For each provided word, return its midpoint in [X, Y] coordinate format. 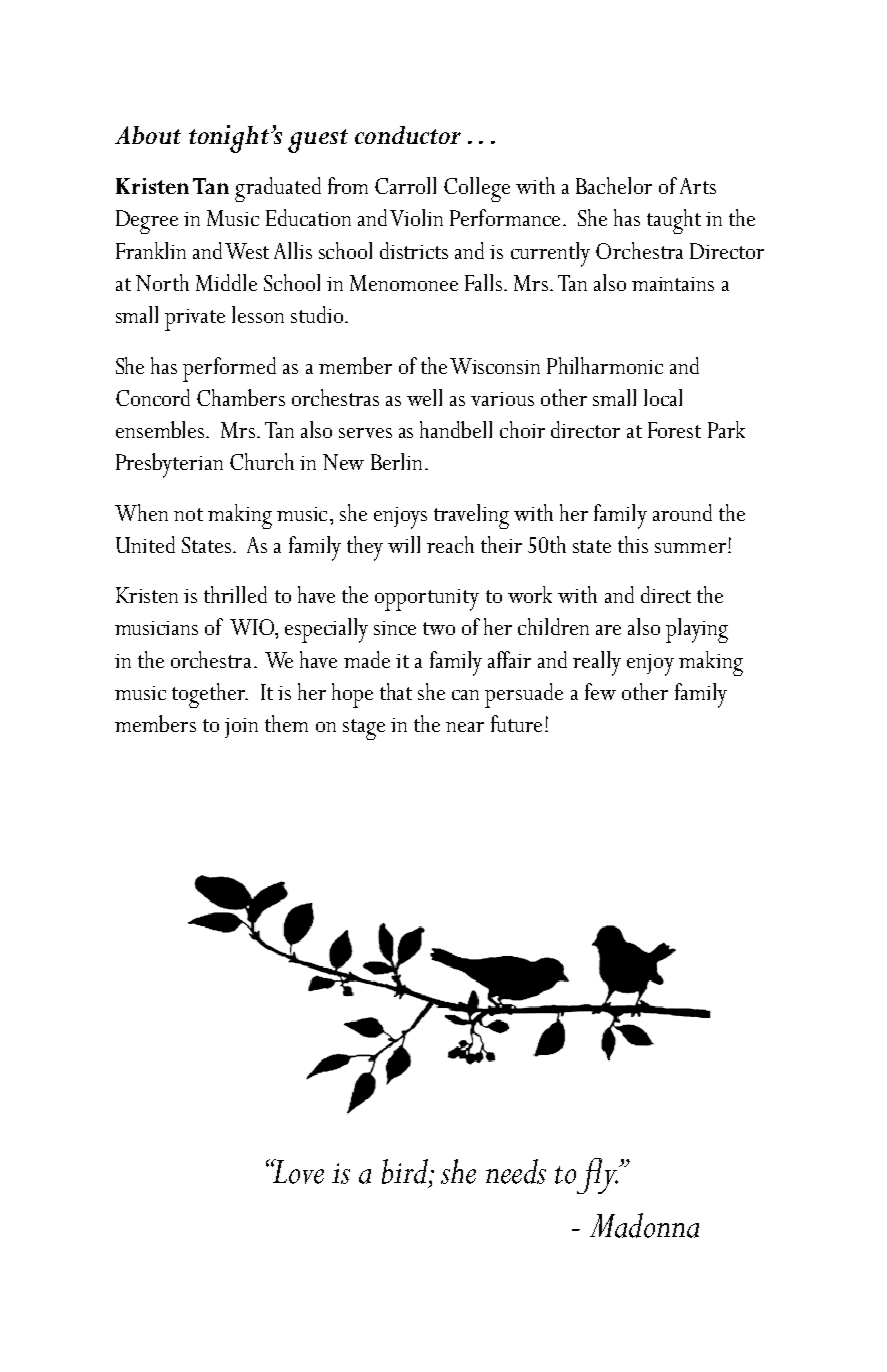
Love [297, 1171]
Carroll [405, 185]
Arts [698, 186]
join [241, 728]
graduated [278, 189]
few [600, 691]
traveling [471, 516]
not [188, 514]
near [465, 727]
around [682, 512]
